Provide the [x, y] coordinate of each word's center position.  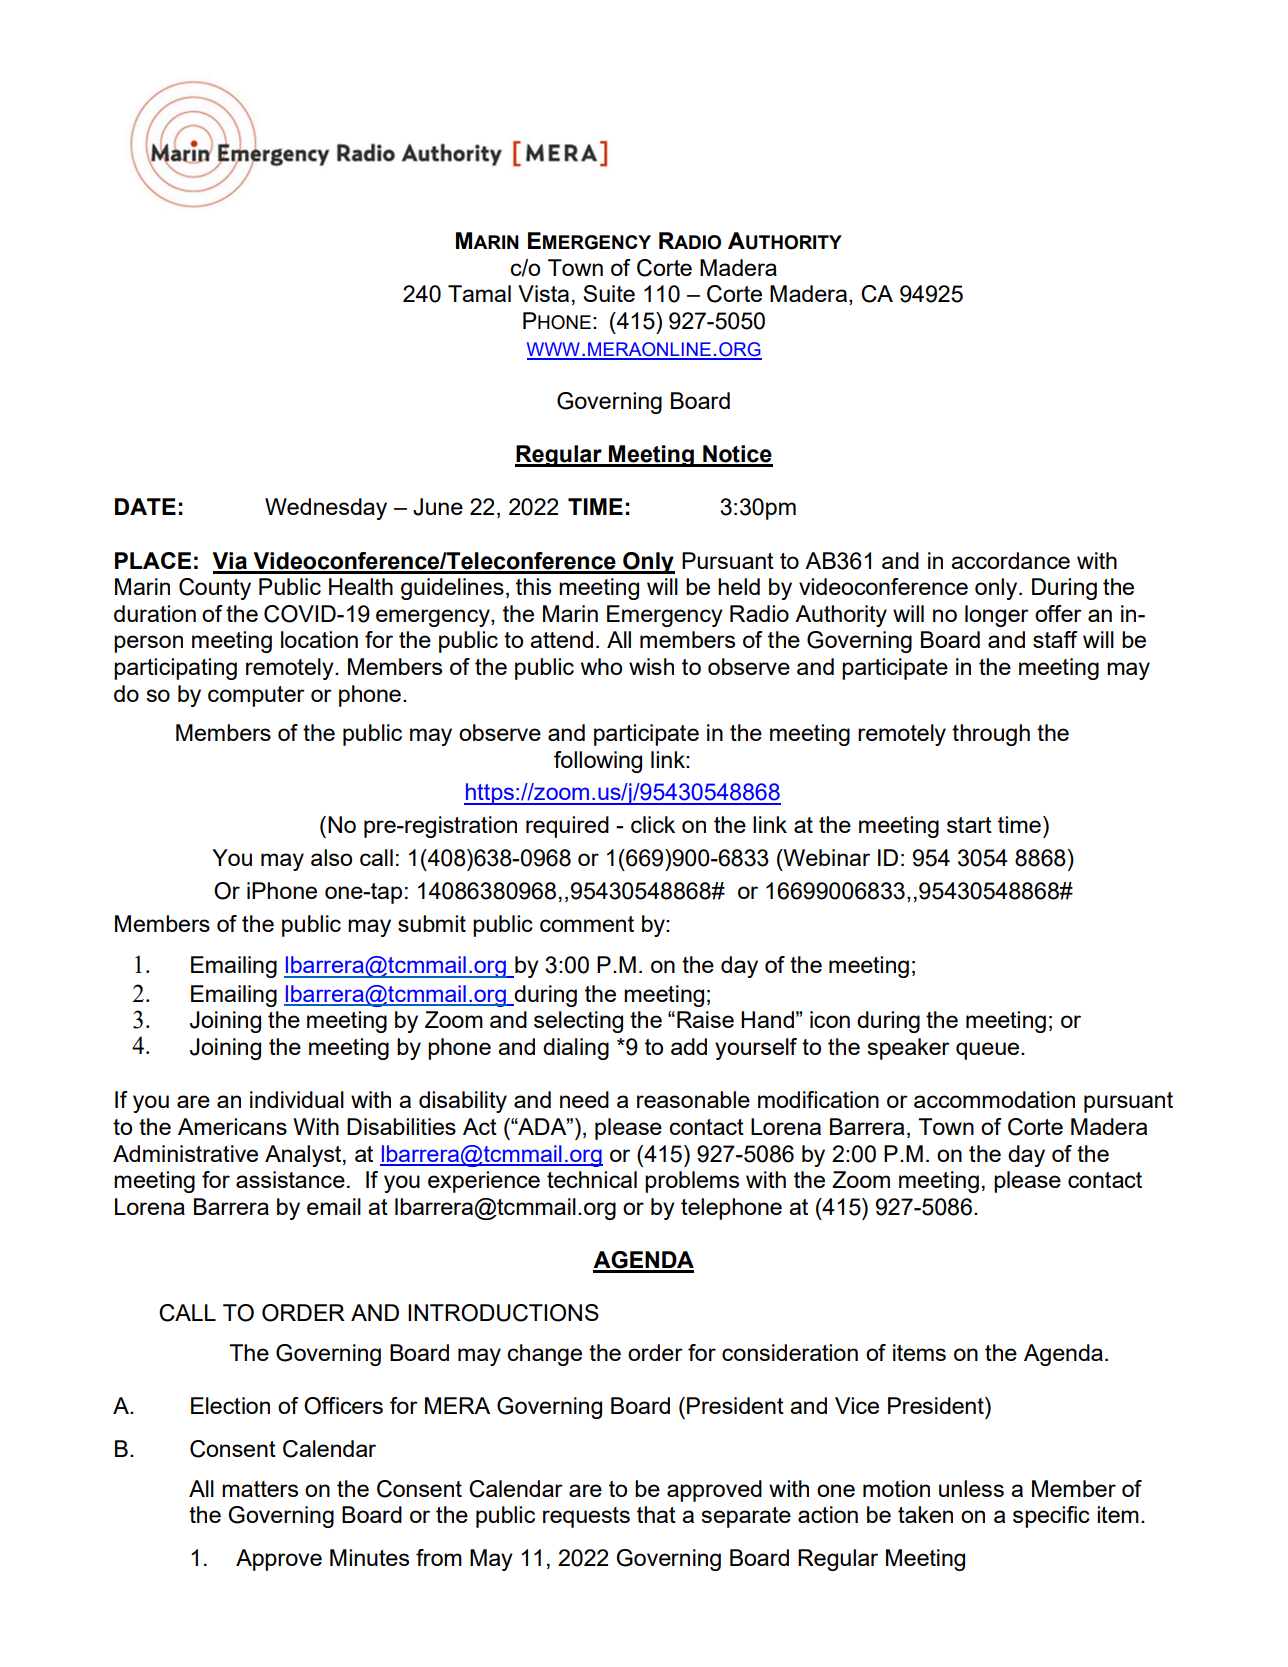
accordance [1010, 560]
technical [592, 1179]
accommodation [994, 1099]
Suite [609, 293]
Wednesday [326, 509]
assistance [290, 1179]
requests [586, 1517]
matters [260, 1489]
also [331, 857]
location [319, 639]
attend [561, 639]
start [969, 825]
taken [925, 1514]
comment [587, 924]
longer [997, 616]
